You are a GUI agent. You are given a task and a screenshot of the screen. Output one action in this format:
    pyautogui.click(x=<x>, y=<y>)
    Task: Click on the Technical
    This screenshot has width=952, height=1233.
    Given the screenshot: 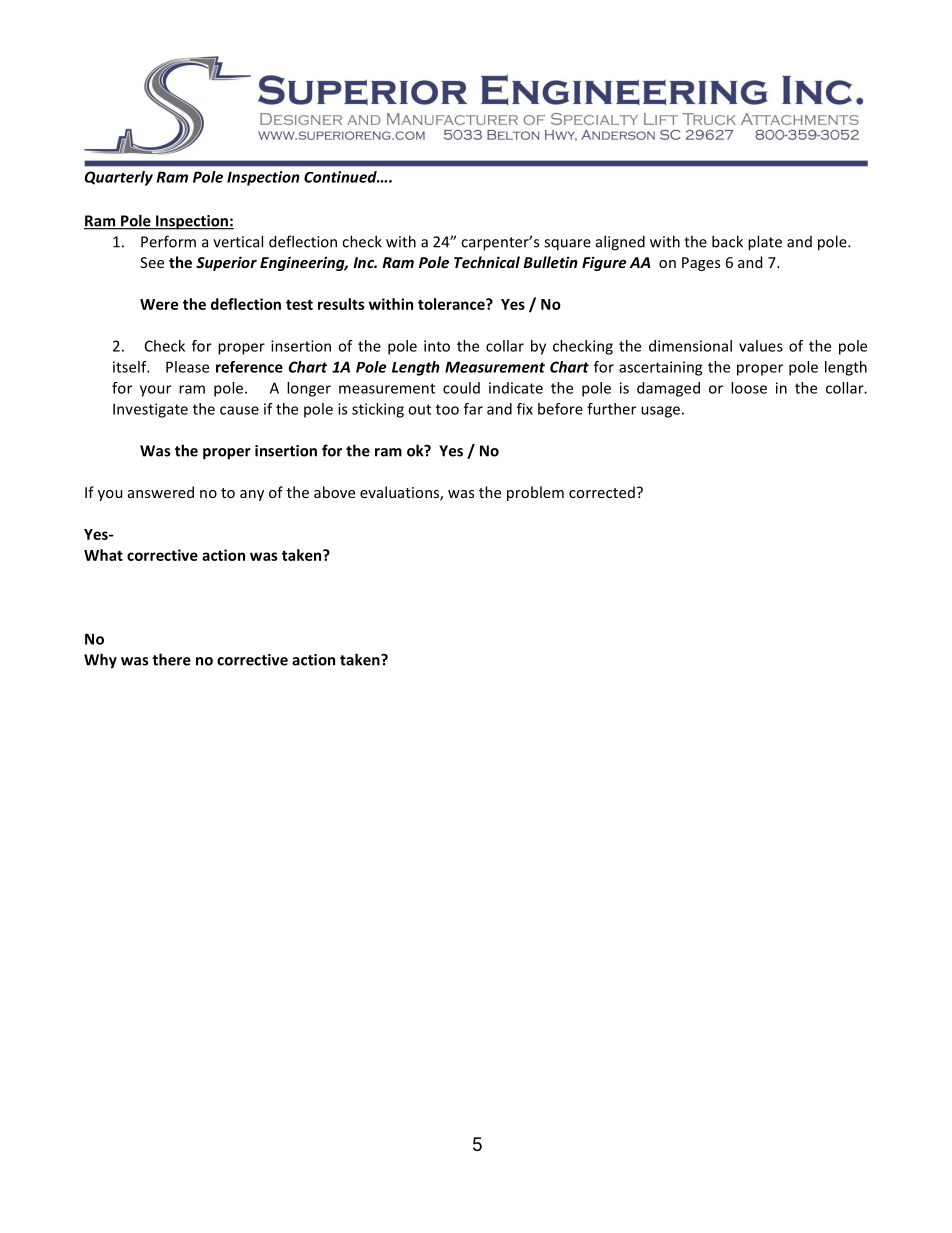 What is the action you would take?
    pyautogui.click(x=487, y=262)
